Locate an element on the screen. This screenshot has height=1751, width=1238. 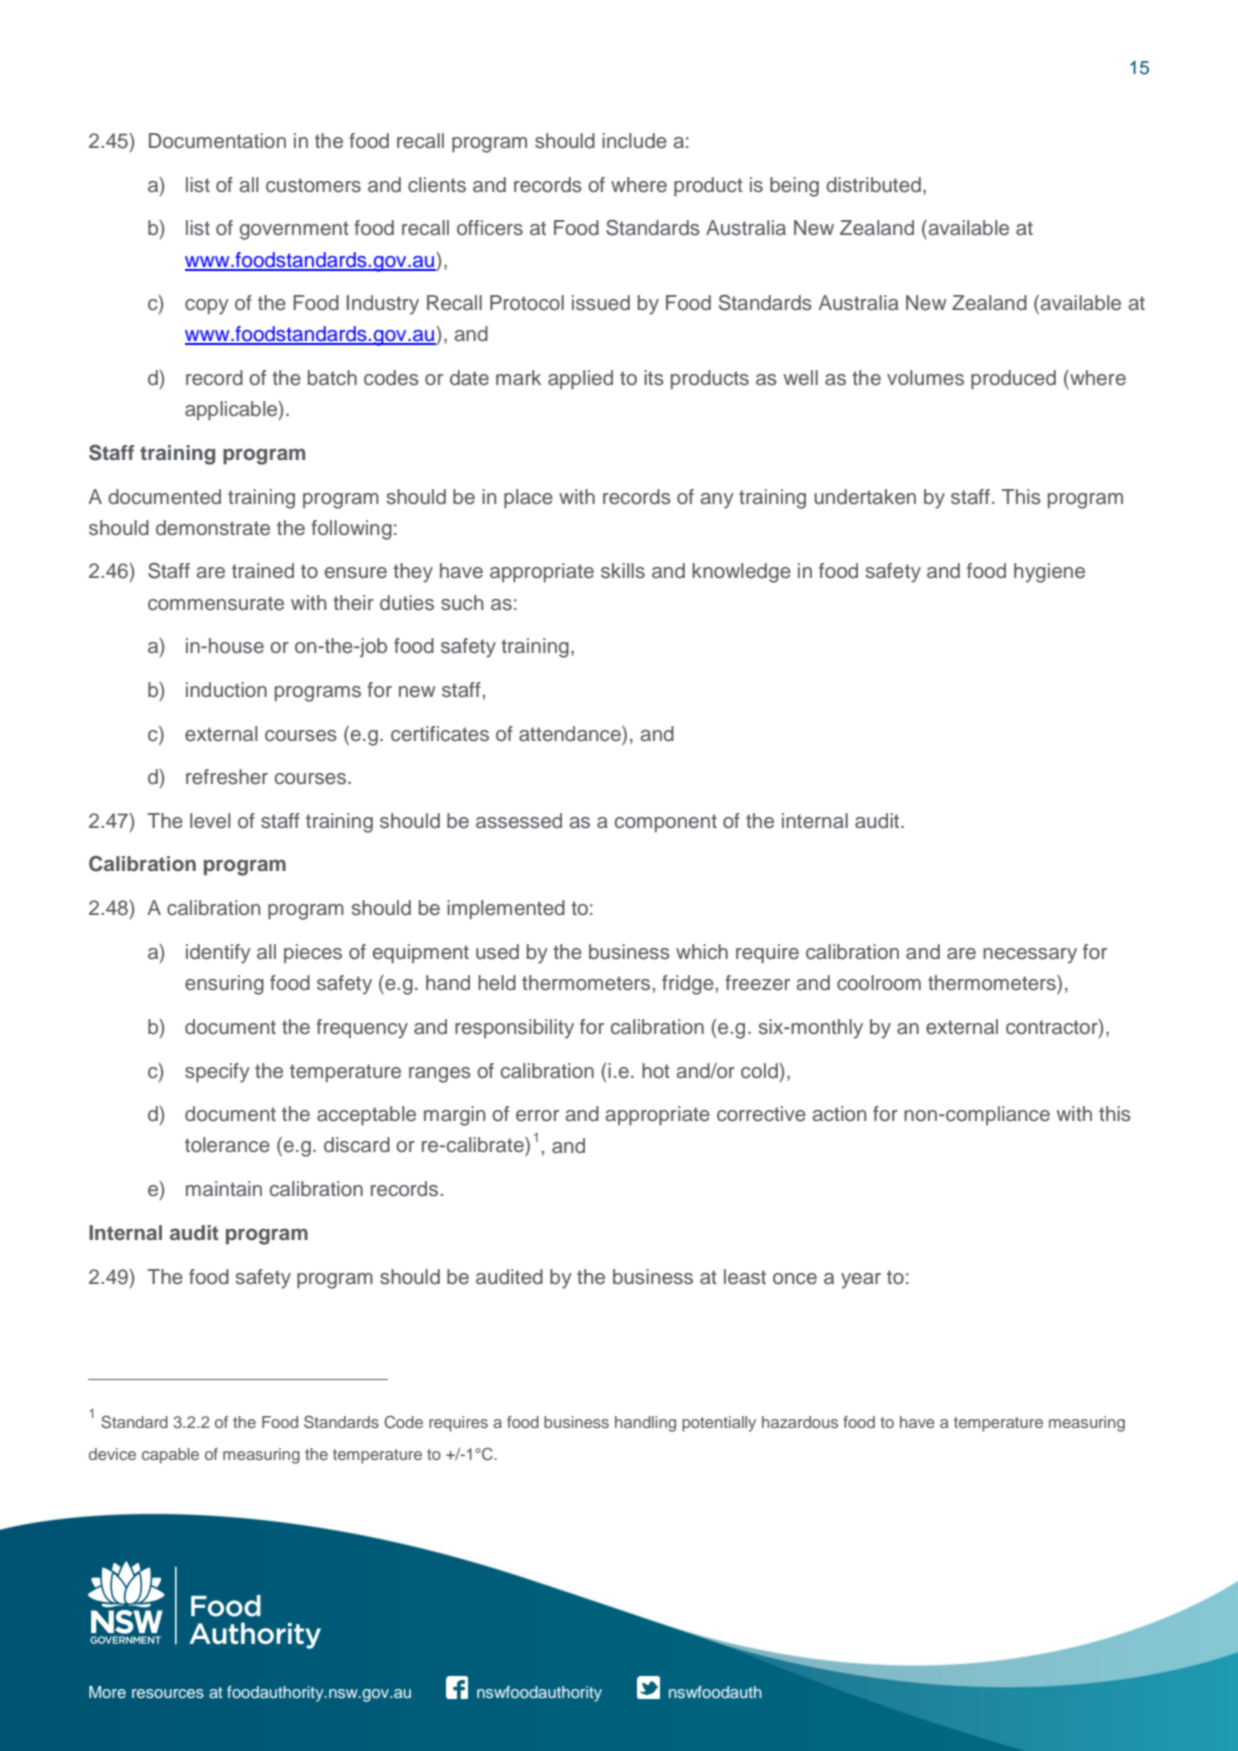
action is located at coordinates (839, 1114).
